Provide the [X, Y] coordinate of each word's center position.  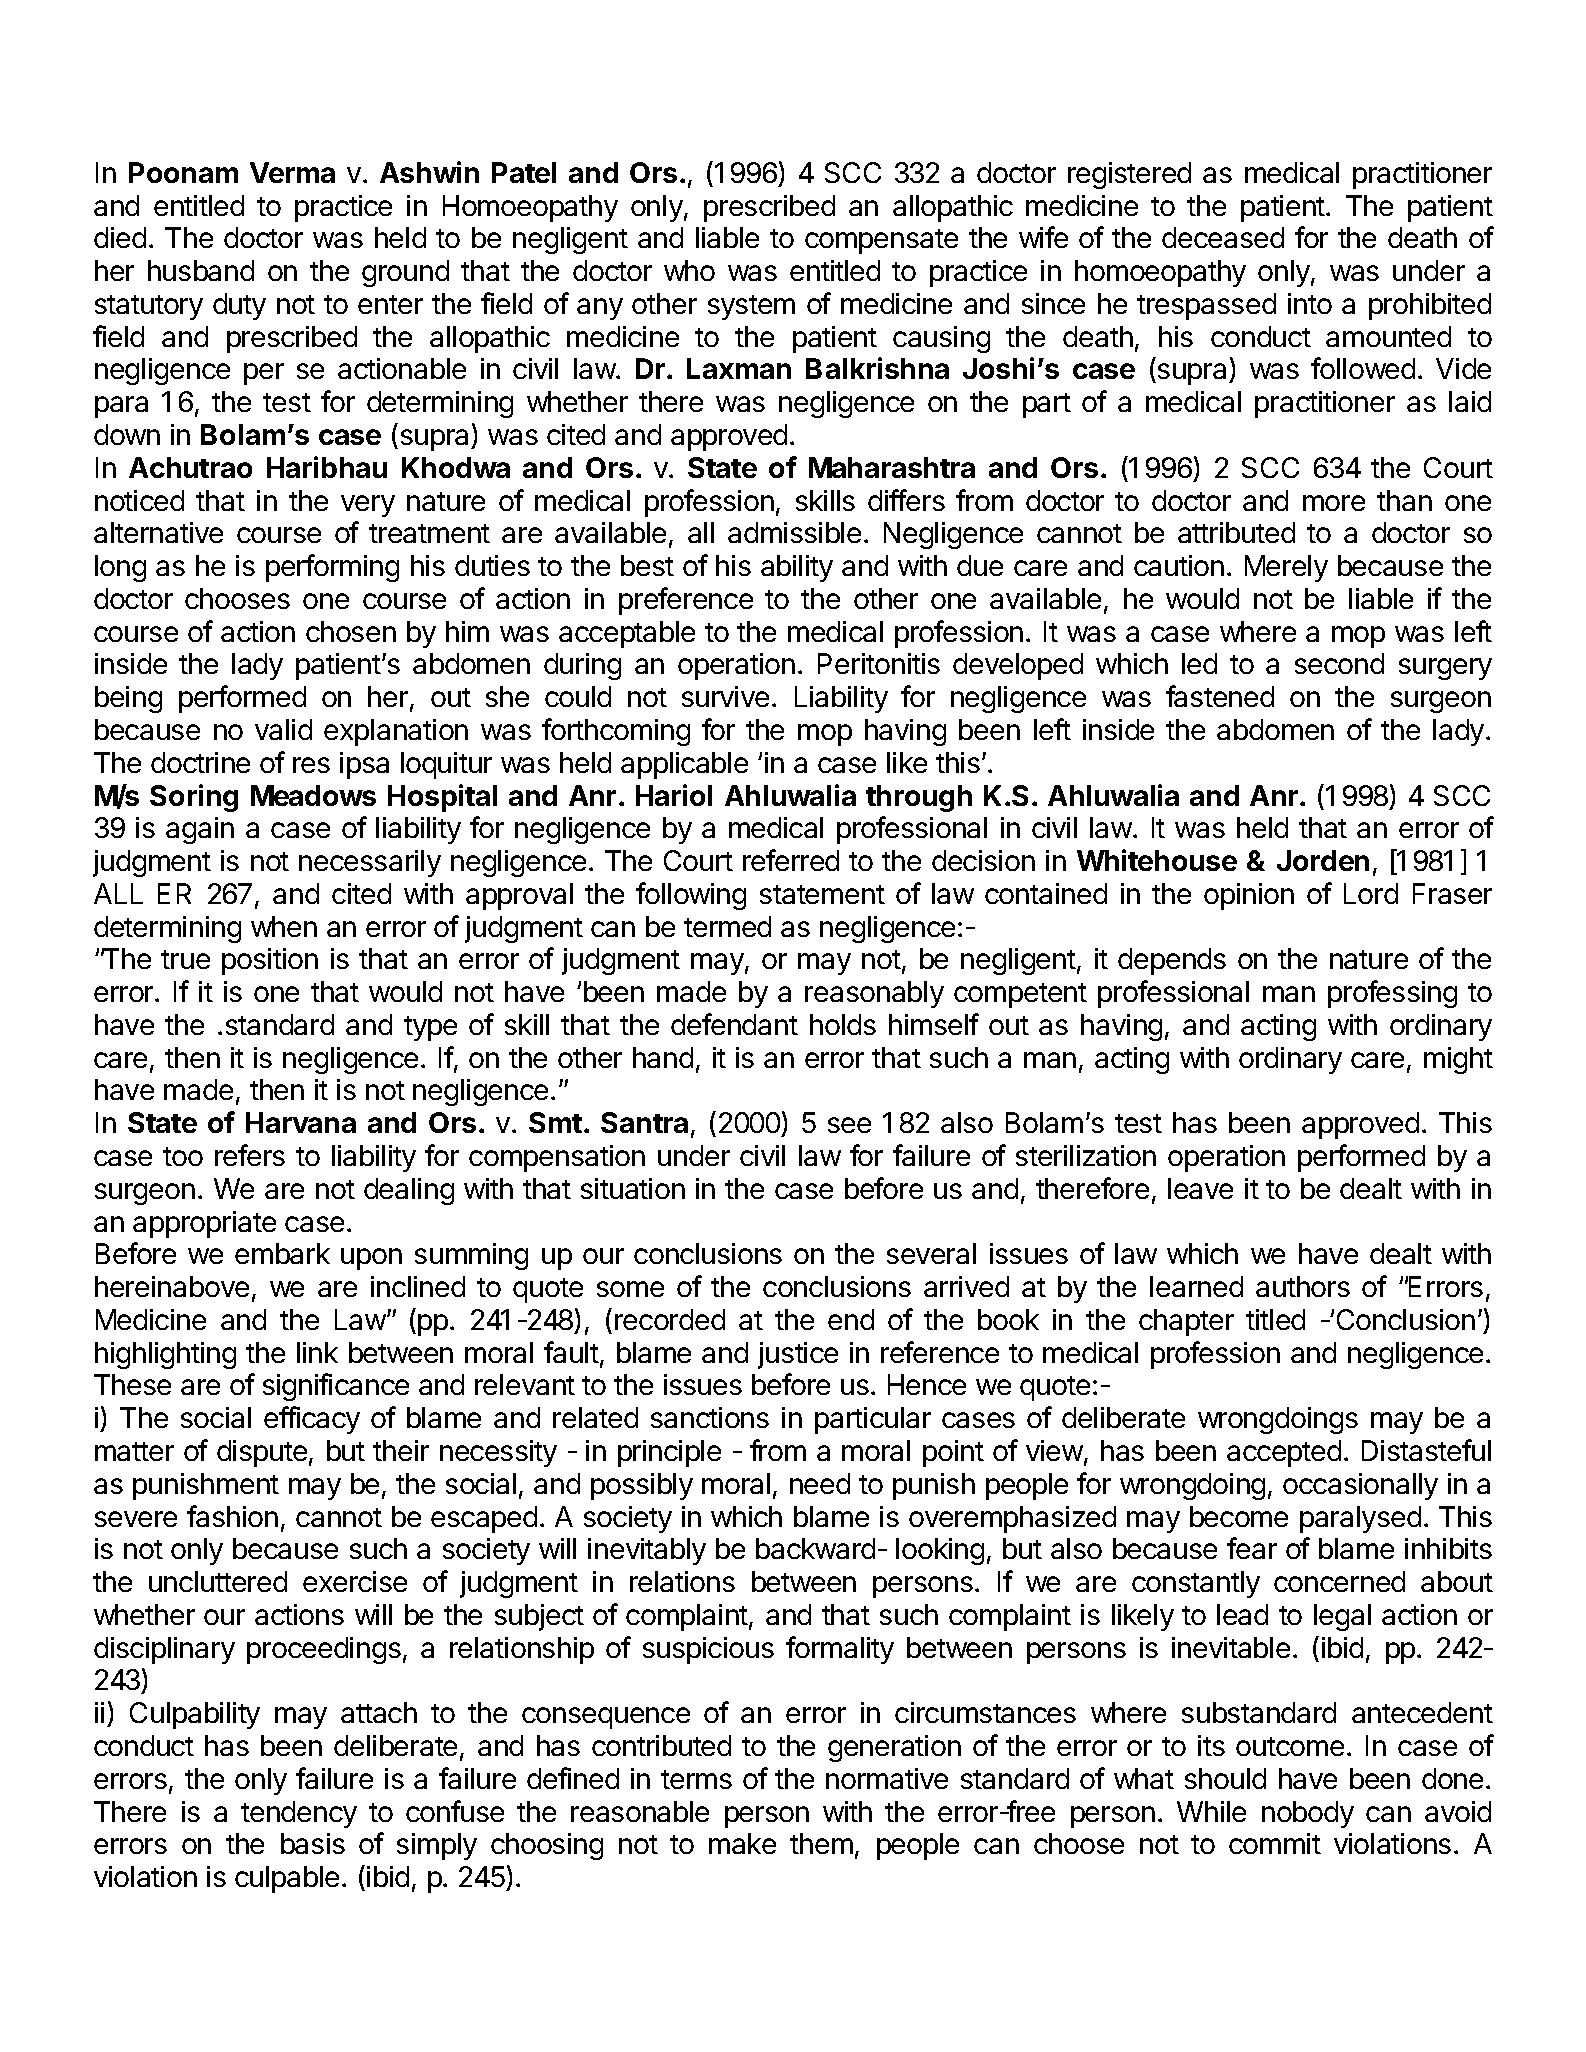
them [821, 1843]
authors [1303, 1286]
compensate [881, 241]
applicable [684, 765]
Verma [292, 172]
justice [798, 1355]
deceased [1223, 237]
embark [282, 1253]
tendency [299, 1814]
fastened [1220, 696]
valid [283, 729]
